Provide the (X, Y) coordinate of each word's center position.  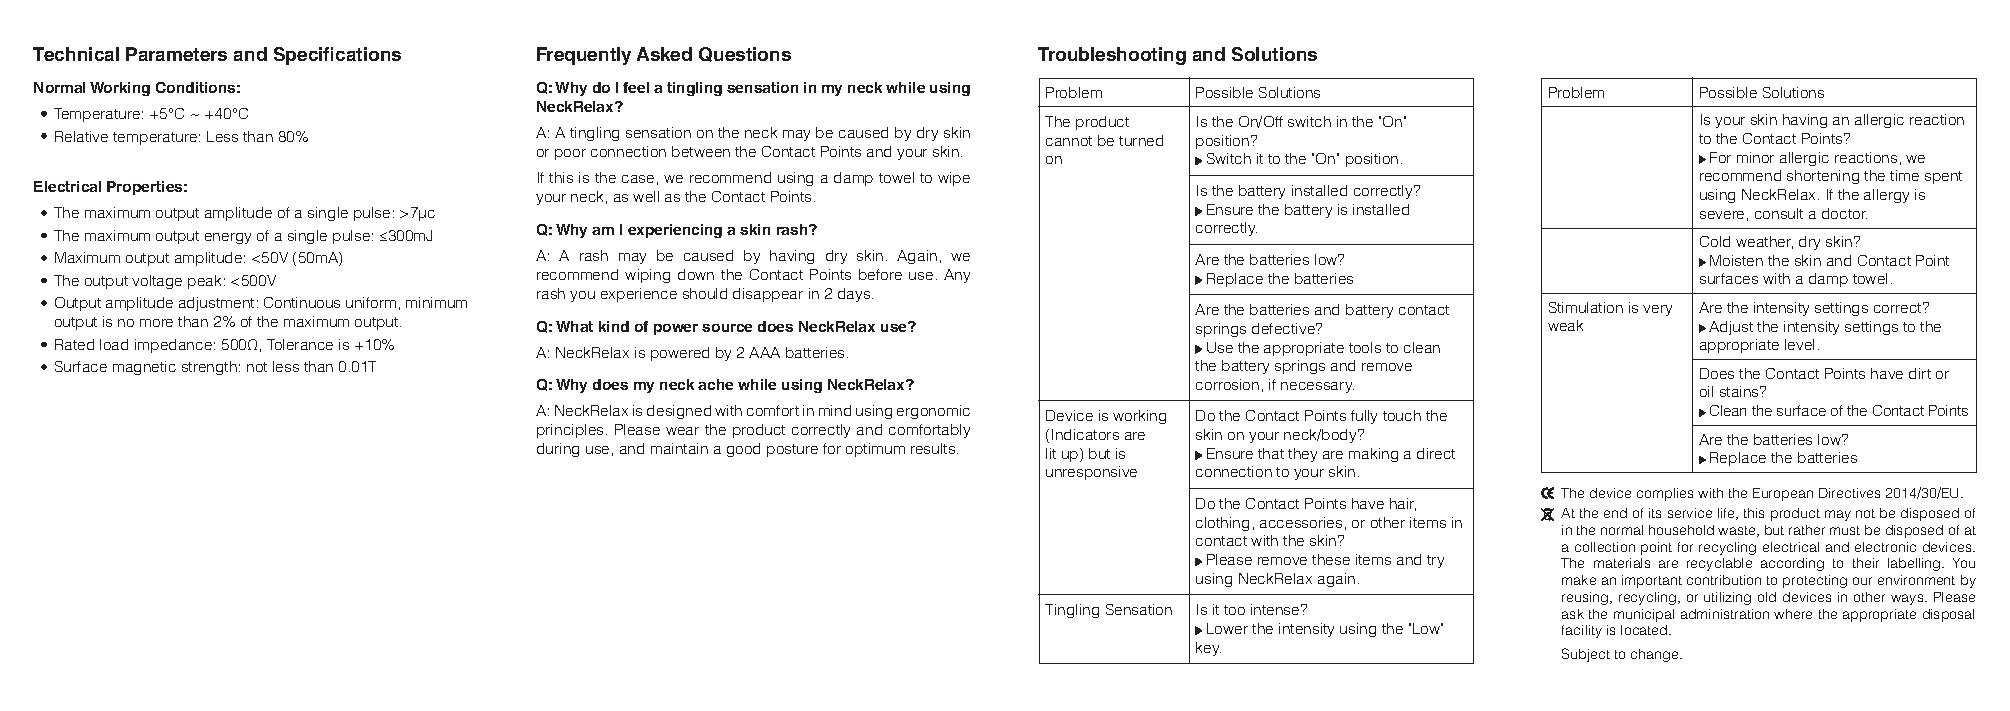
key (1208, 649)
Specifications (337, 56)
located (1645, 630)
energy (228, 238)
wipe (954, 179)
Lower (1227, 628)
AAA (764, 352)
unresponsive (1091, 473)
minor (1755, 157)
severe (1722, 215)
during (558, 450)
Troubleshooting (1112, 56)
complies (1665, 494)
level (1799, 344)
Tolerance (300, 344)
